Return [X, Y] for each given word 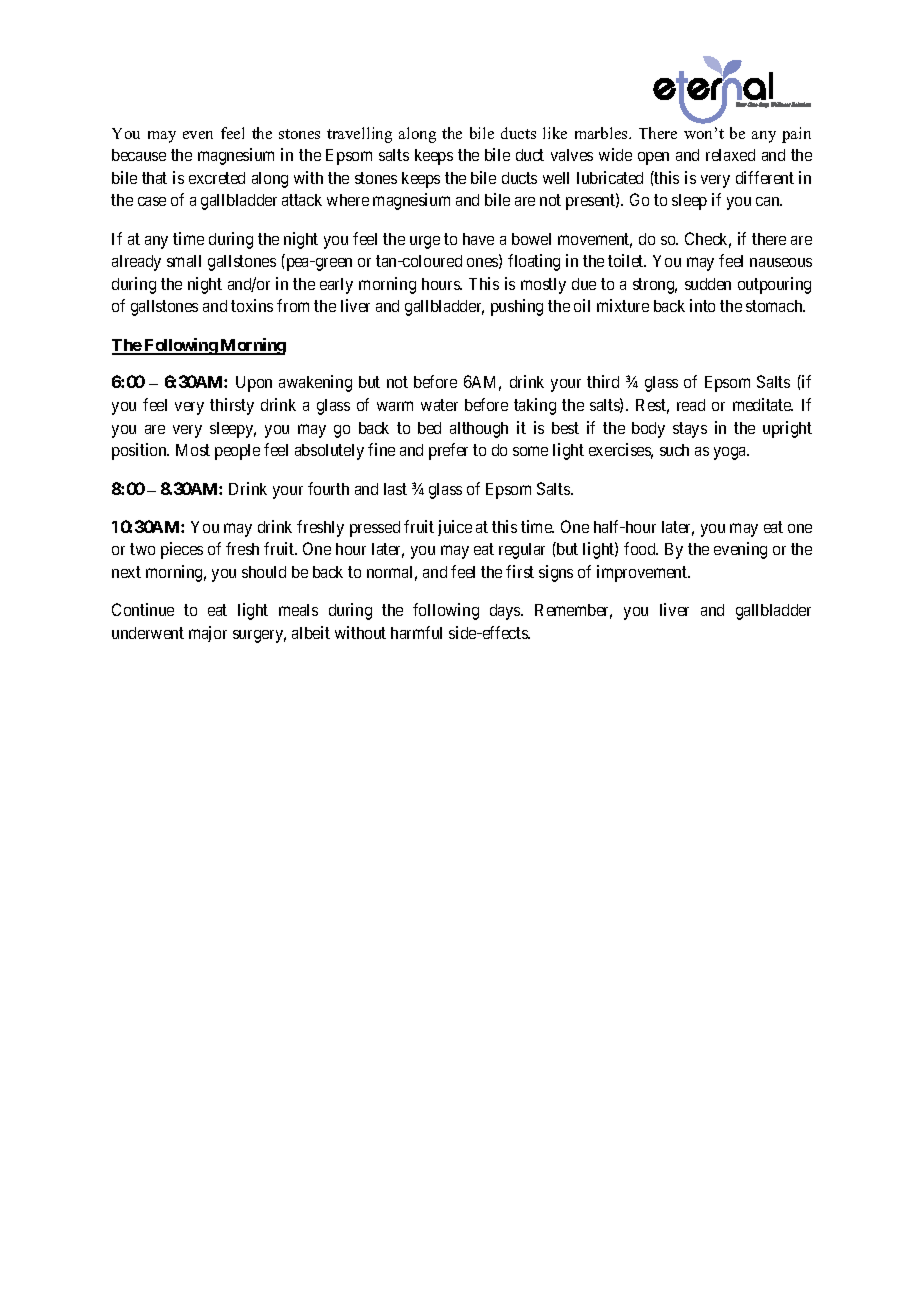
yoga [731, 453]
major [208, 634]
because [139, 155]
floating [534, 262]
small [184, 261]
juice [455, 528]
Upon [254, 384]
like [555, 133]
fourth [328, 488]
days [506, 612]
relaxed [730, 155]
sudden [708, 284]
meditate [763, 404]
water [439, 405]
